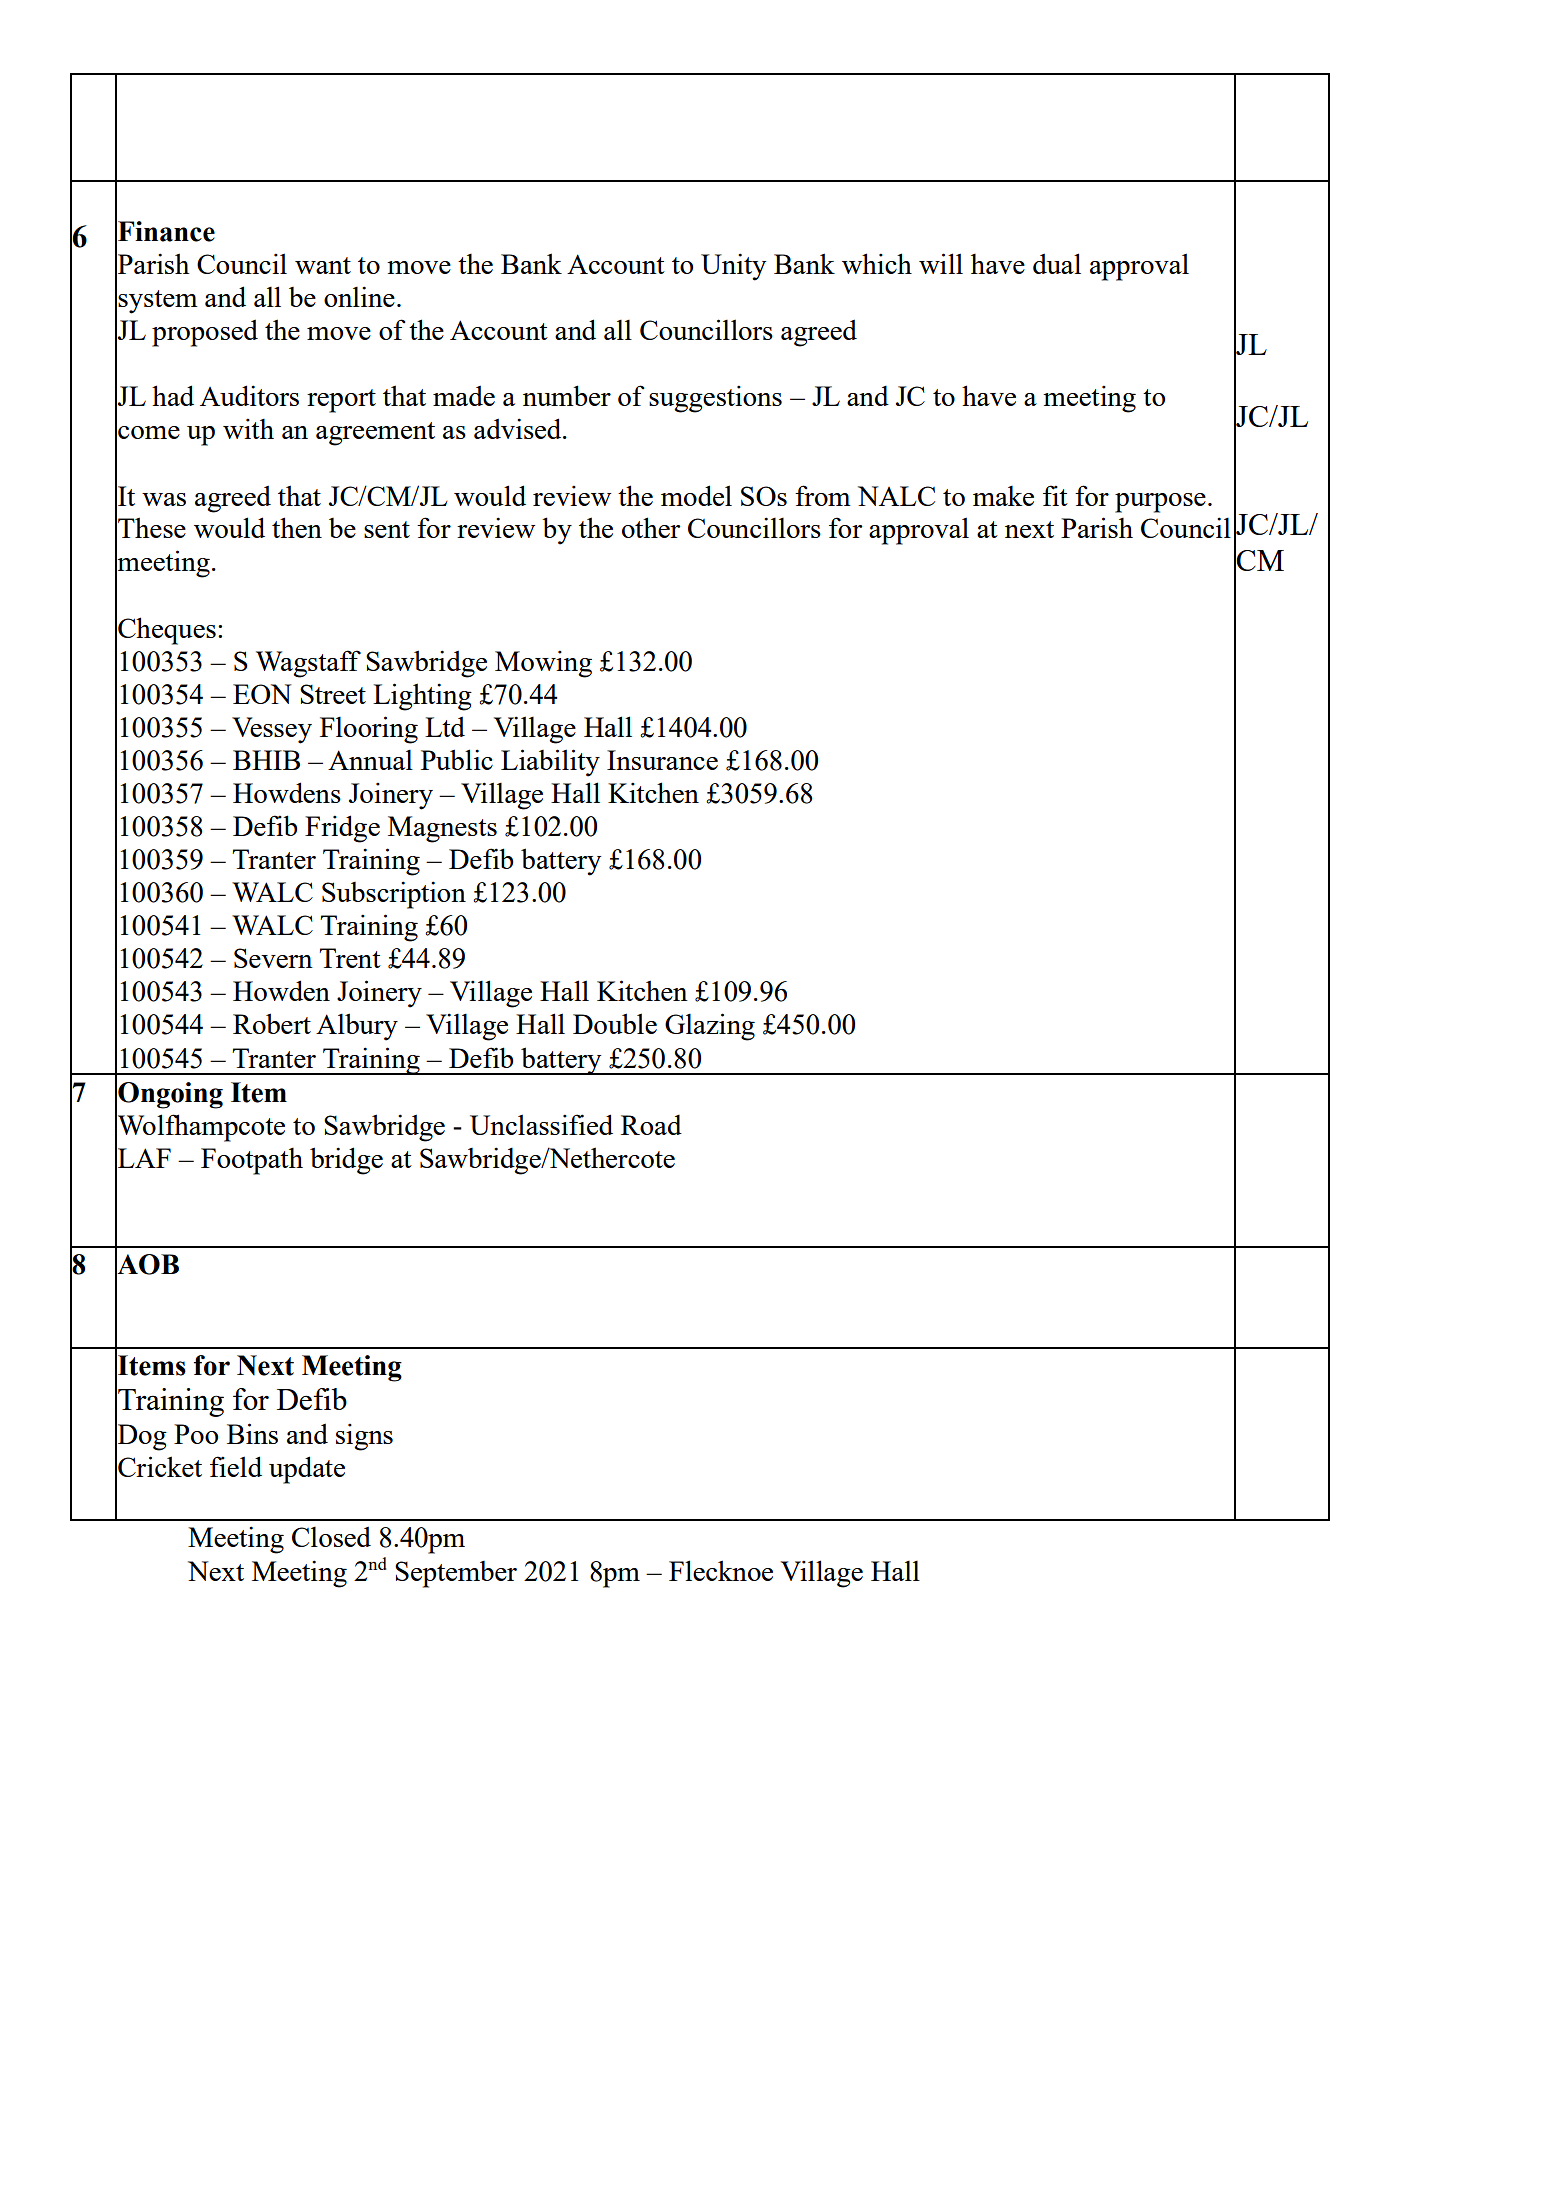 The image size is (1555, 2200). What do you see at coordinates (1055, 495) in the screenshot?
I see `fit` at bounding box center [1055, 495].
